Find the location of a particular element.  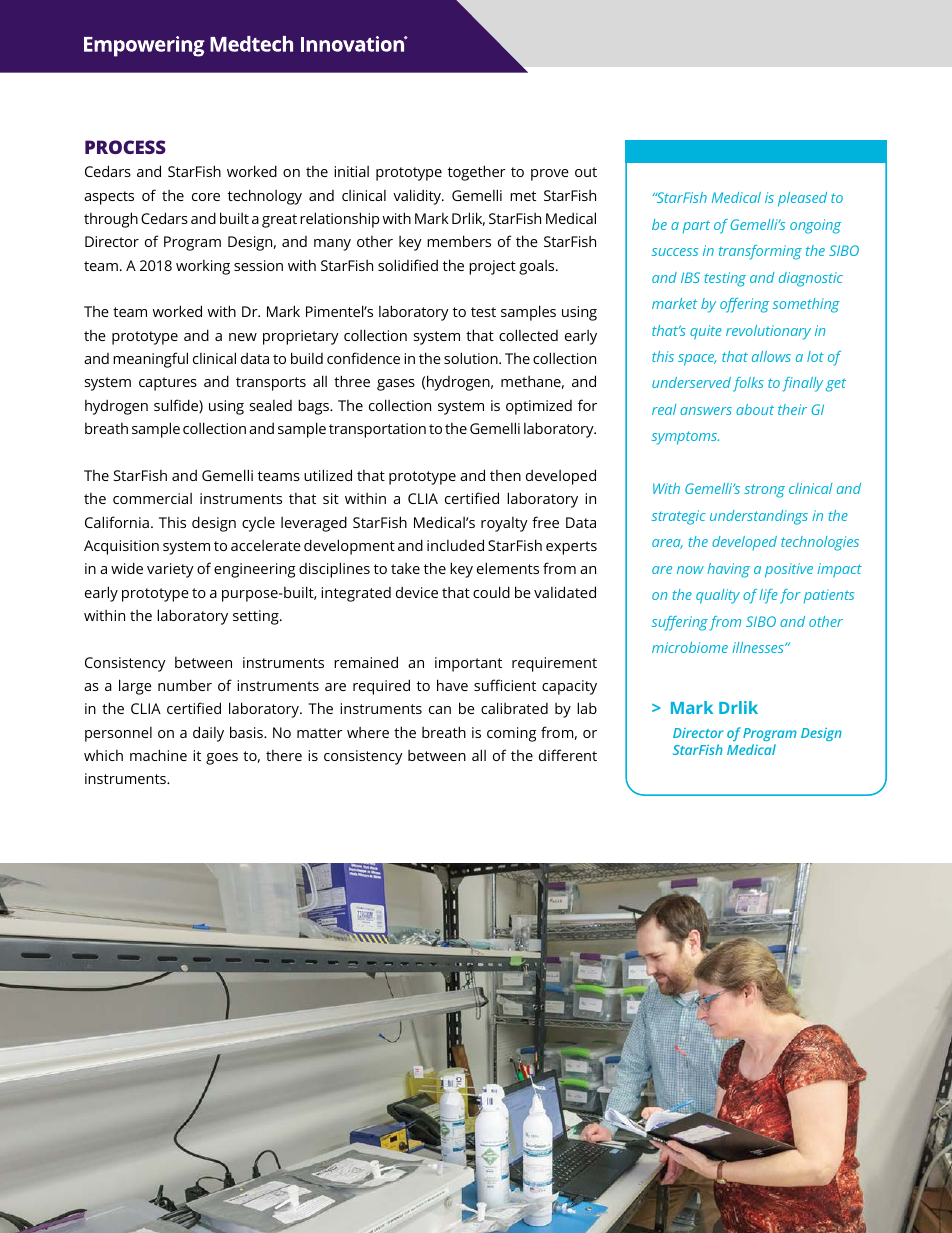

together is located at coordinates (477, 173).
